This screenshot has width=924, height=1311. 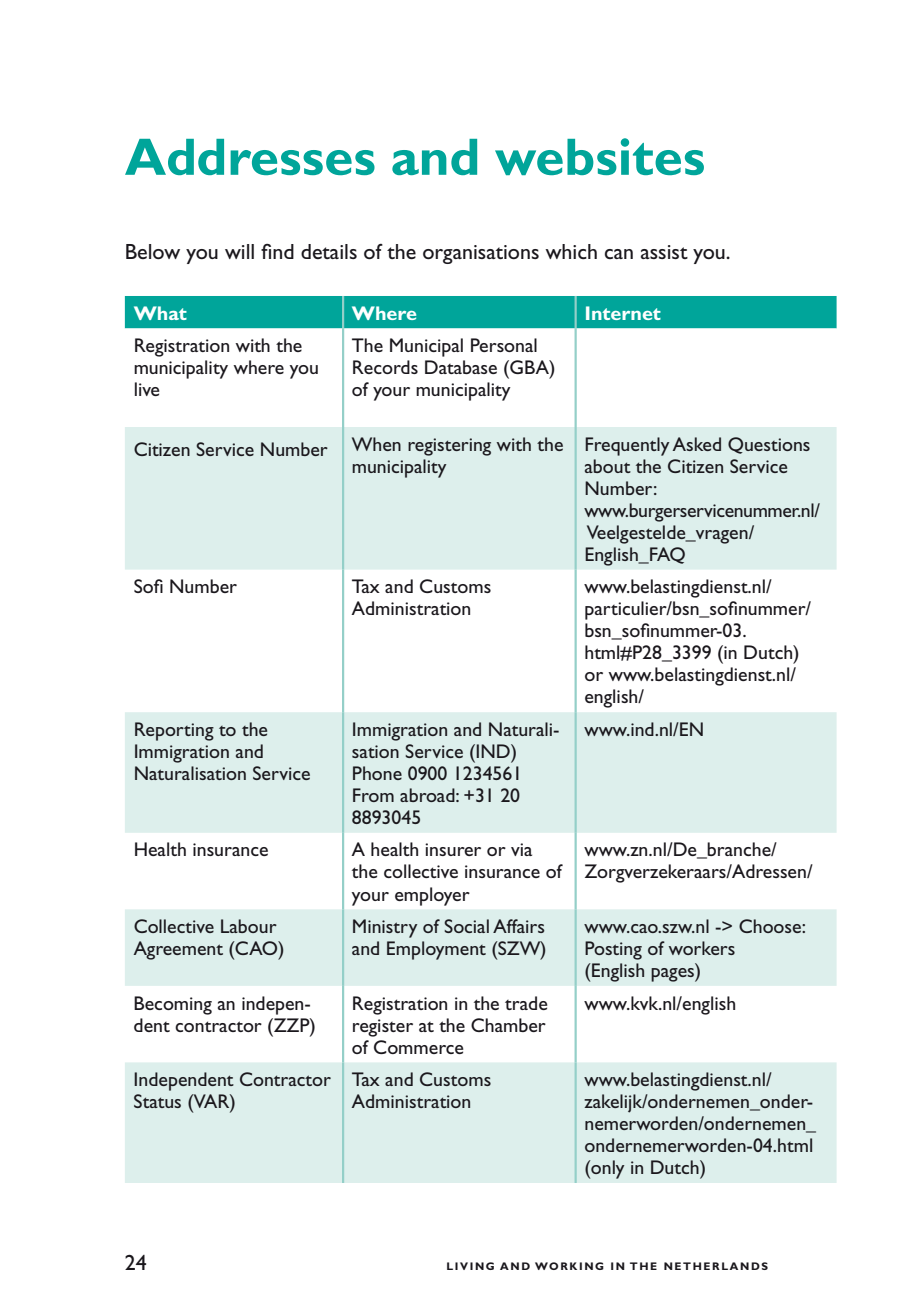 I want to click on WORKERS, so click(x=702, y=948).
